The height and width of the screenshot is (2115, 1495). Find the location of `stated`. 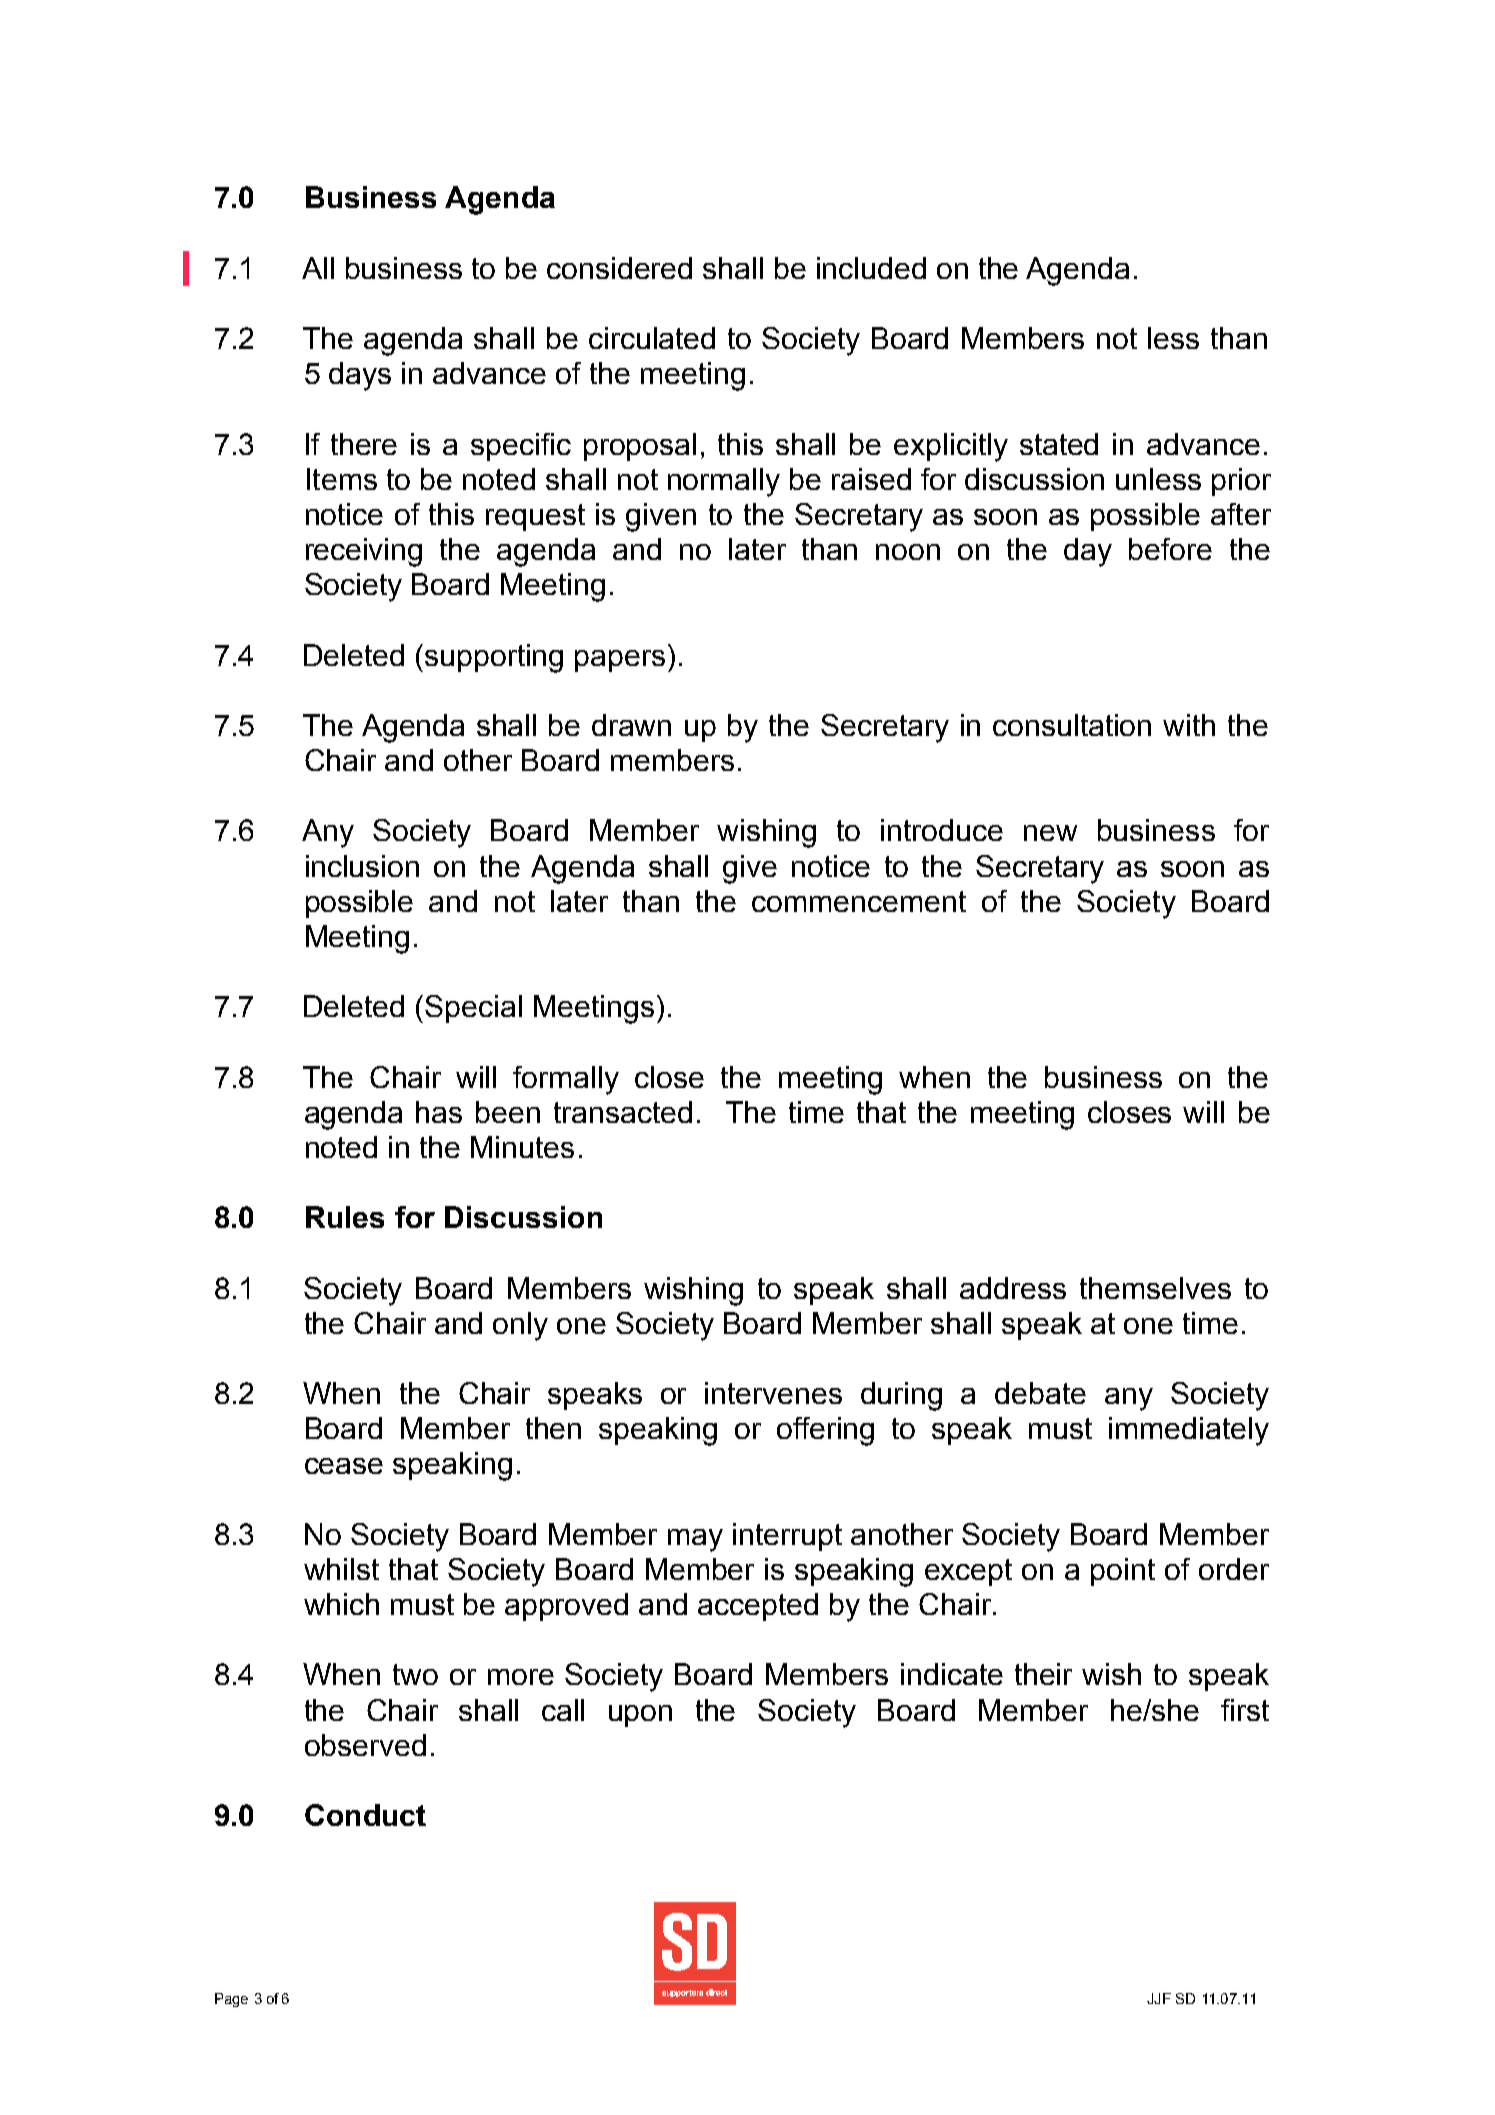

stated is located at coordinates (1059, 444).
